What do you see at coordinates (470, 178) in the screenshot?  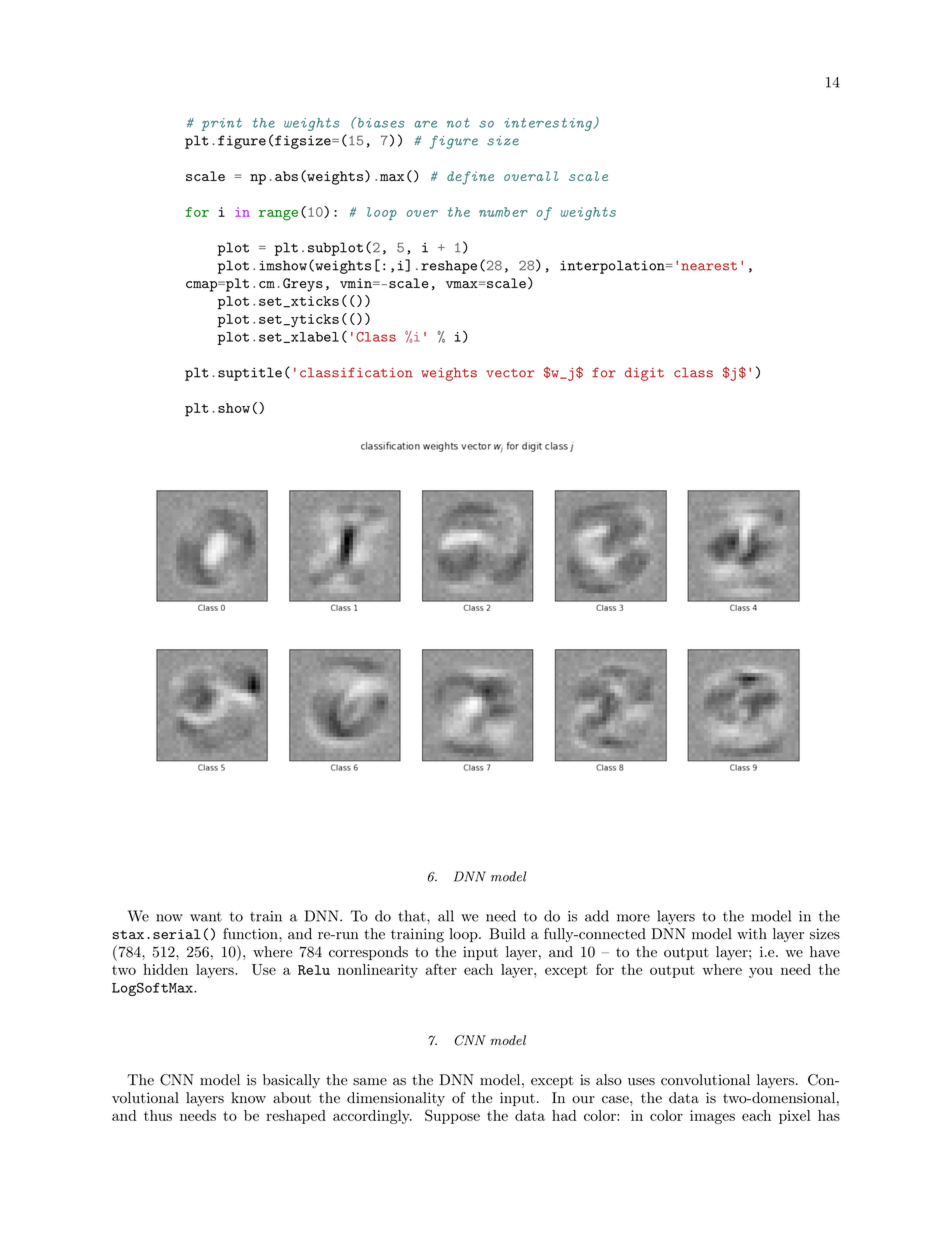 I see `define` at bounding box center [470, 178].
